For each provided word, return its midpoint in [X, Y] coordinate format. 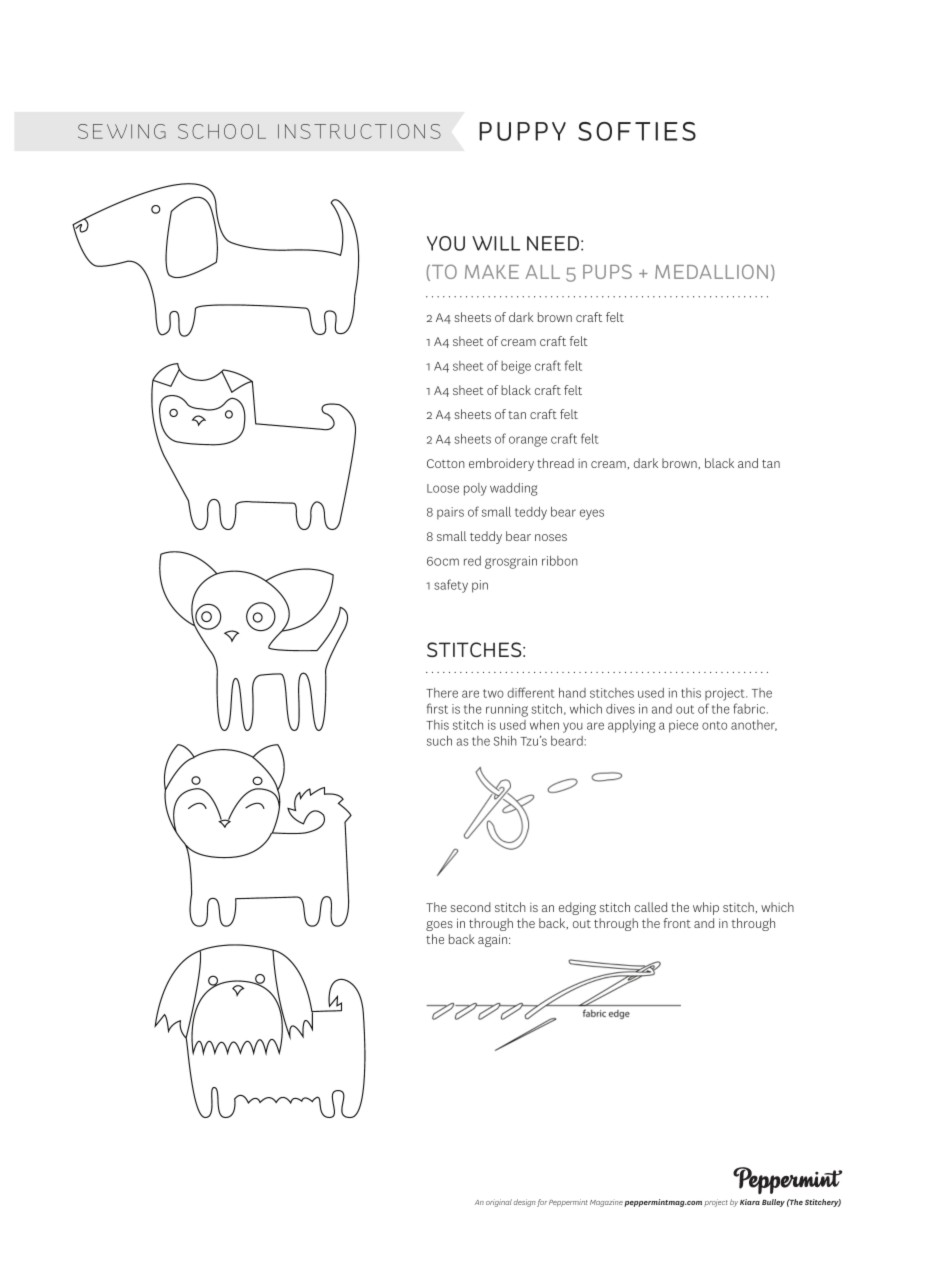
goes [439, 926]
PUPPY [522, 131]
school [222, 131]
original [499, 1203]
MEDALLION [711, 271]
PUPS [607, 271]
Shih [505, 741]
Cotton [446, 463]
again [494, 940]
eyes [592, 514]
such [439, 741]
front [677, 923]
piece [683, 726]
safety [451, 586]
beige [516, 367]
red [472, 561]
